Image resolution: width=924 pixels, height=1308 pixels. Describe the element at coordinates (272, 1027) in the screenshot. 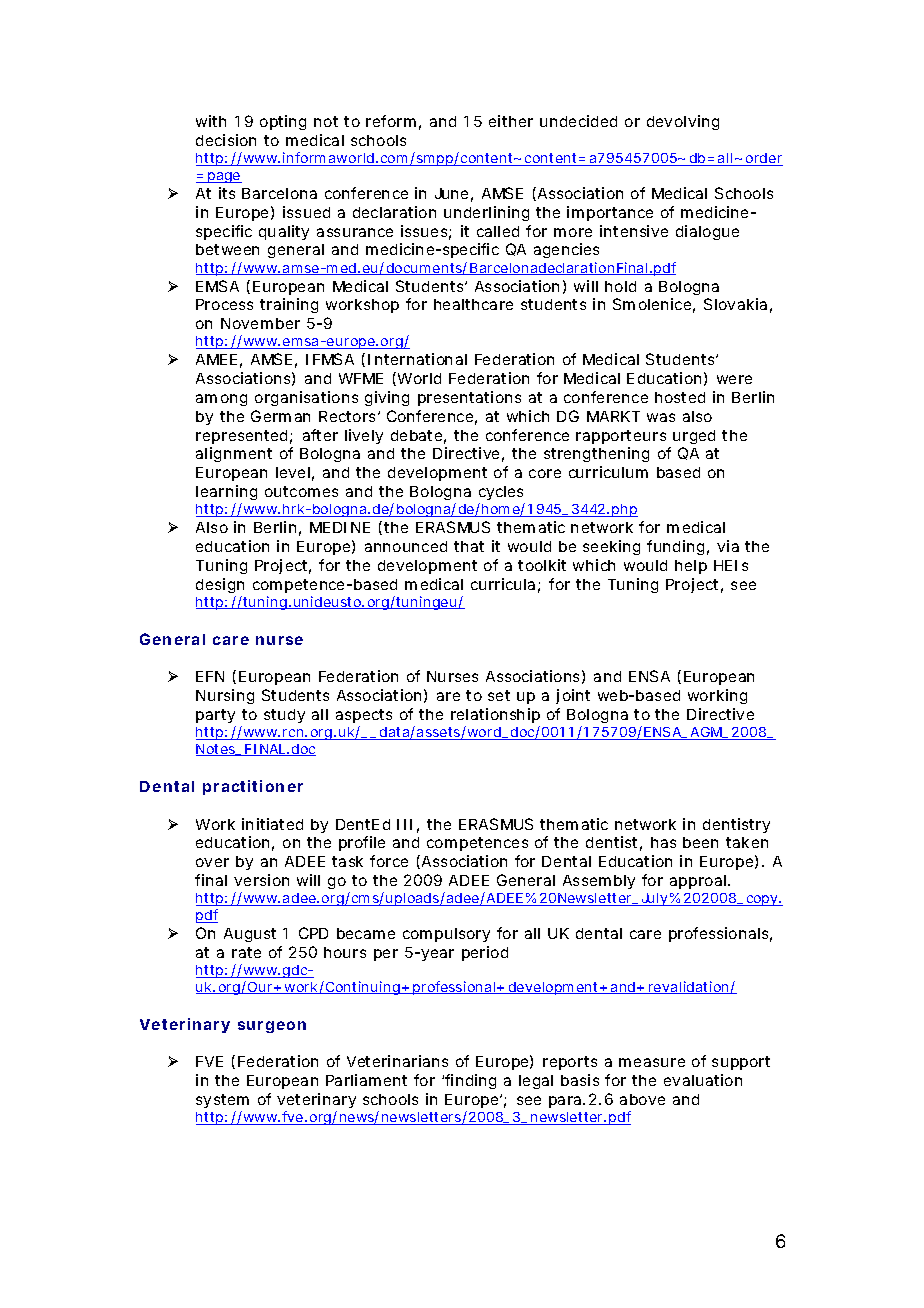

I see `surgeon` at that location.
